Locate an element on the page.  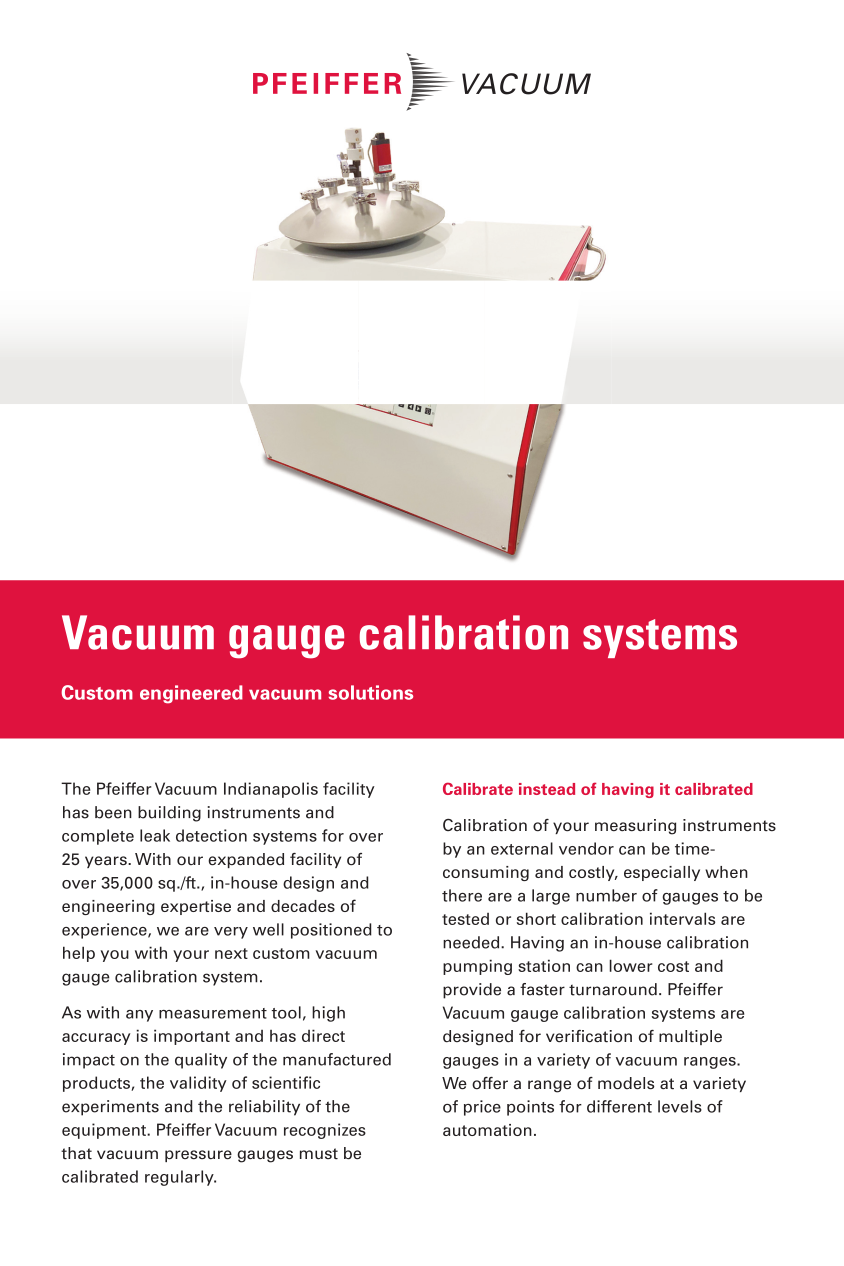
different is located at coordinates (619, 1106).
